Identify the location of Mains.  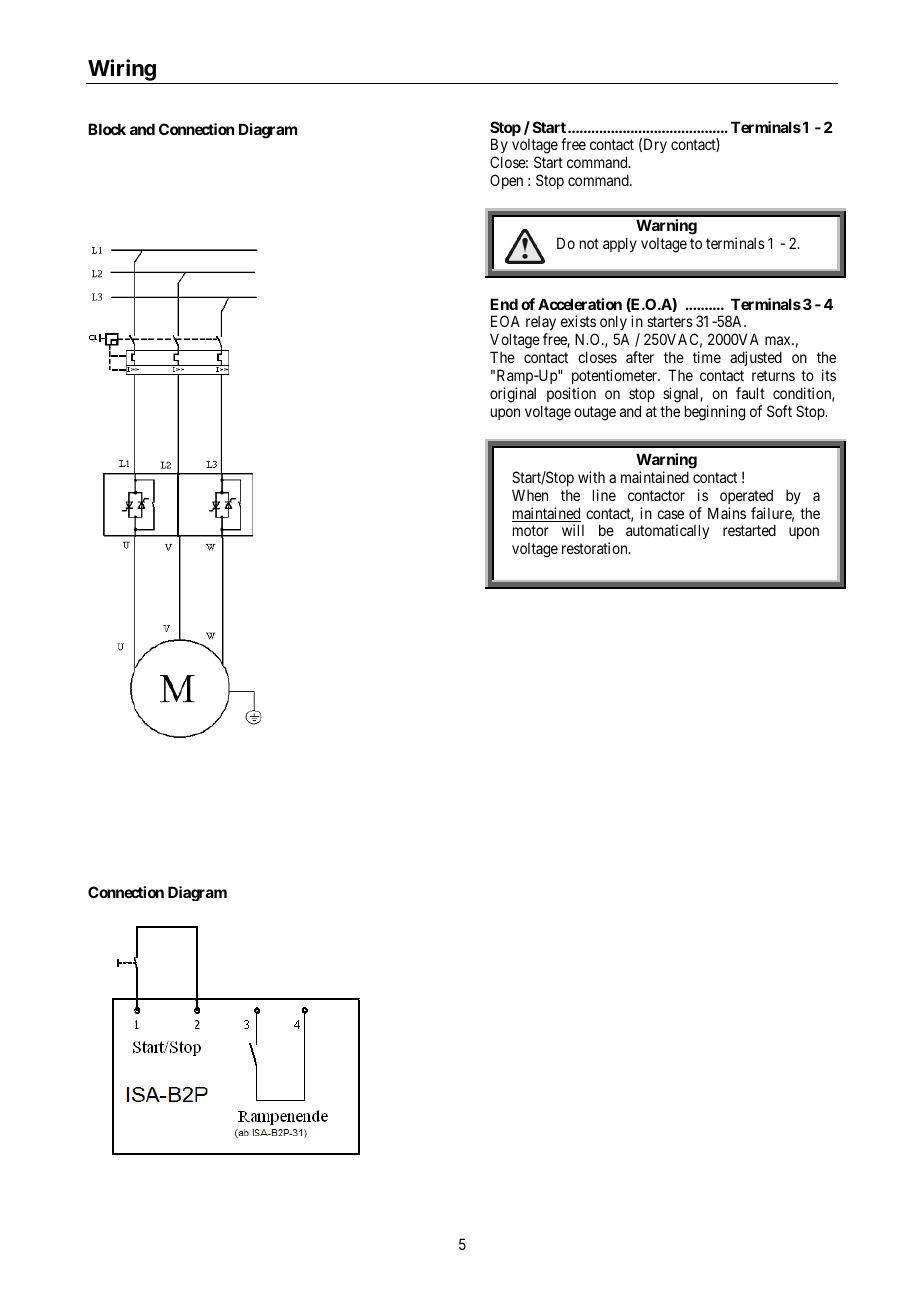
(727, 513).
